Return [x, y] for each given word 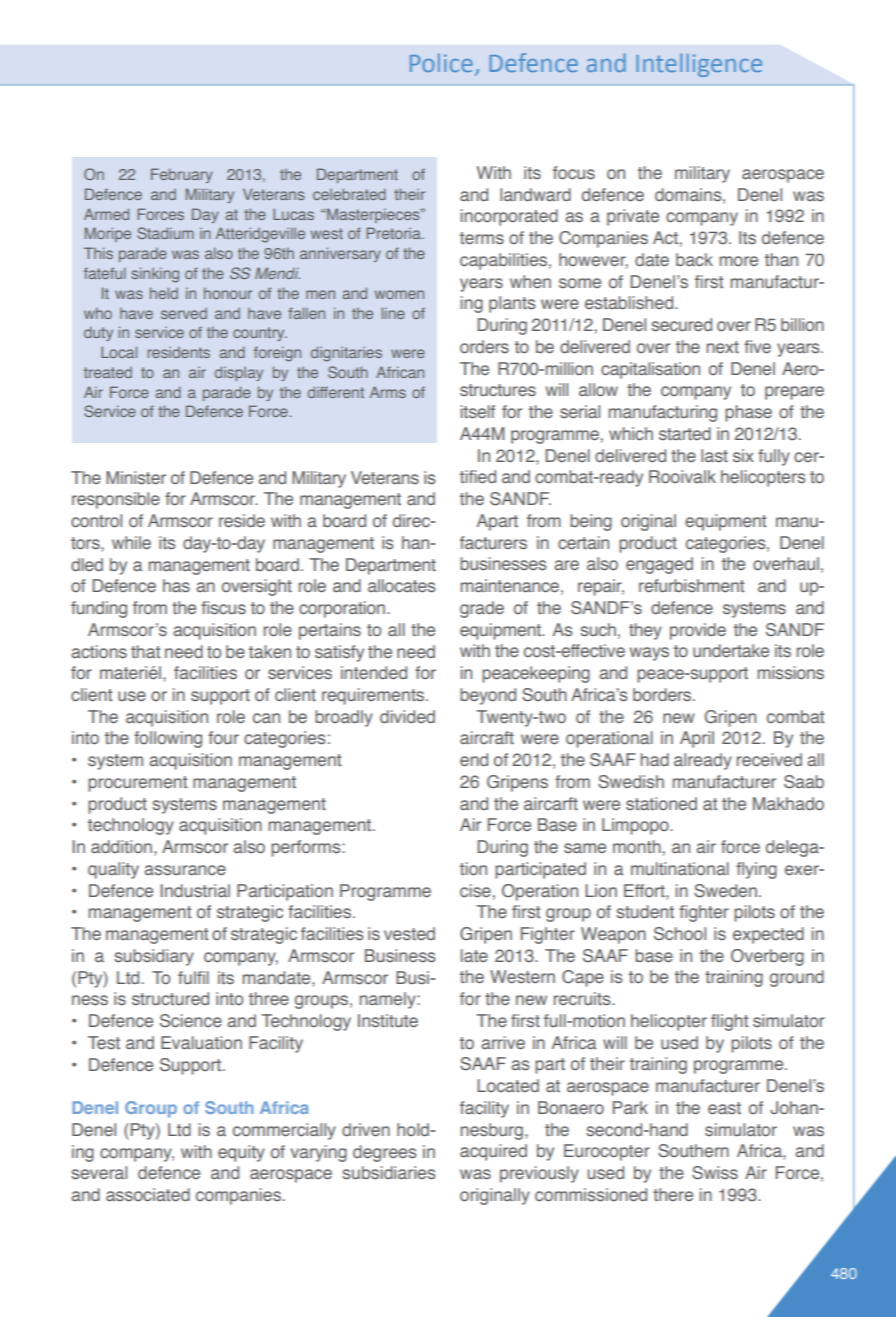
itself [478, 411]
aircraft [487, 737]
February [182, 175]
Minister [136, 478]
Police [441, 62]
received [769, 760]
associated [148, 1195]
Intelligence [699, 65]
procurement [137, 784]
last [714, 455]
